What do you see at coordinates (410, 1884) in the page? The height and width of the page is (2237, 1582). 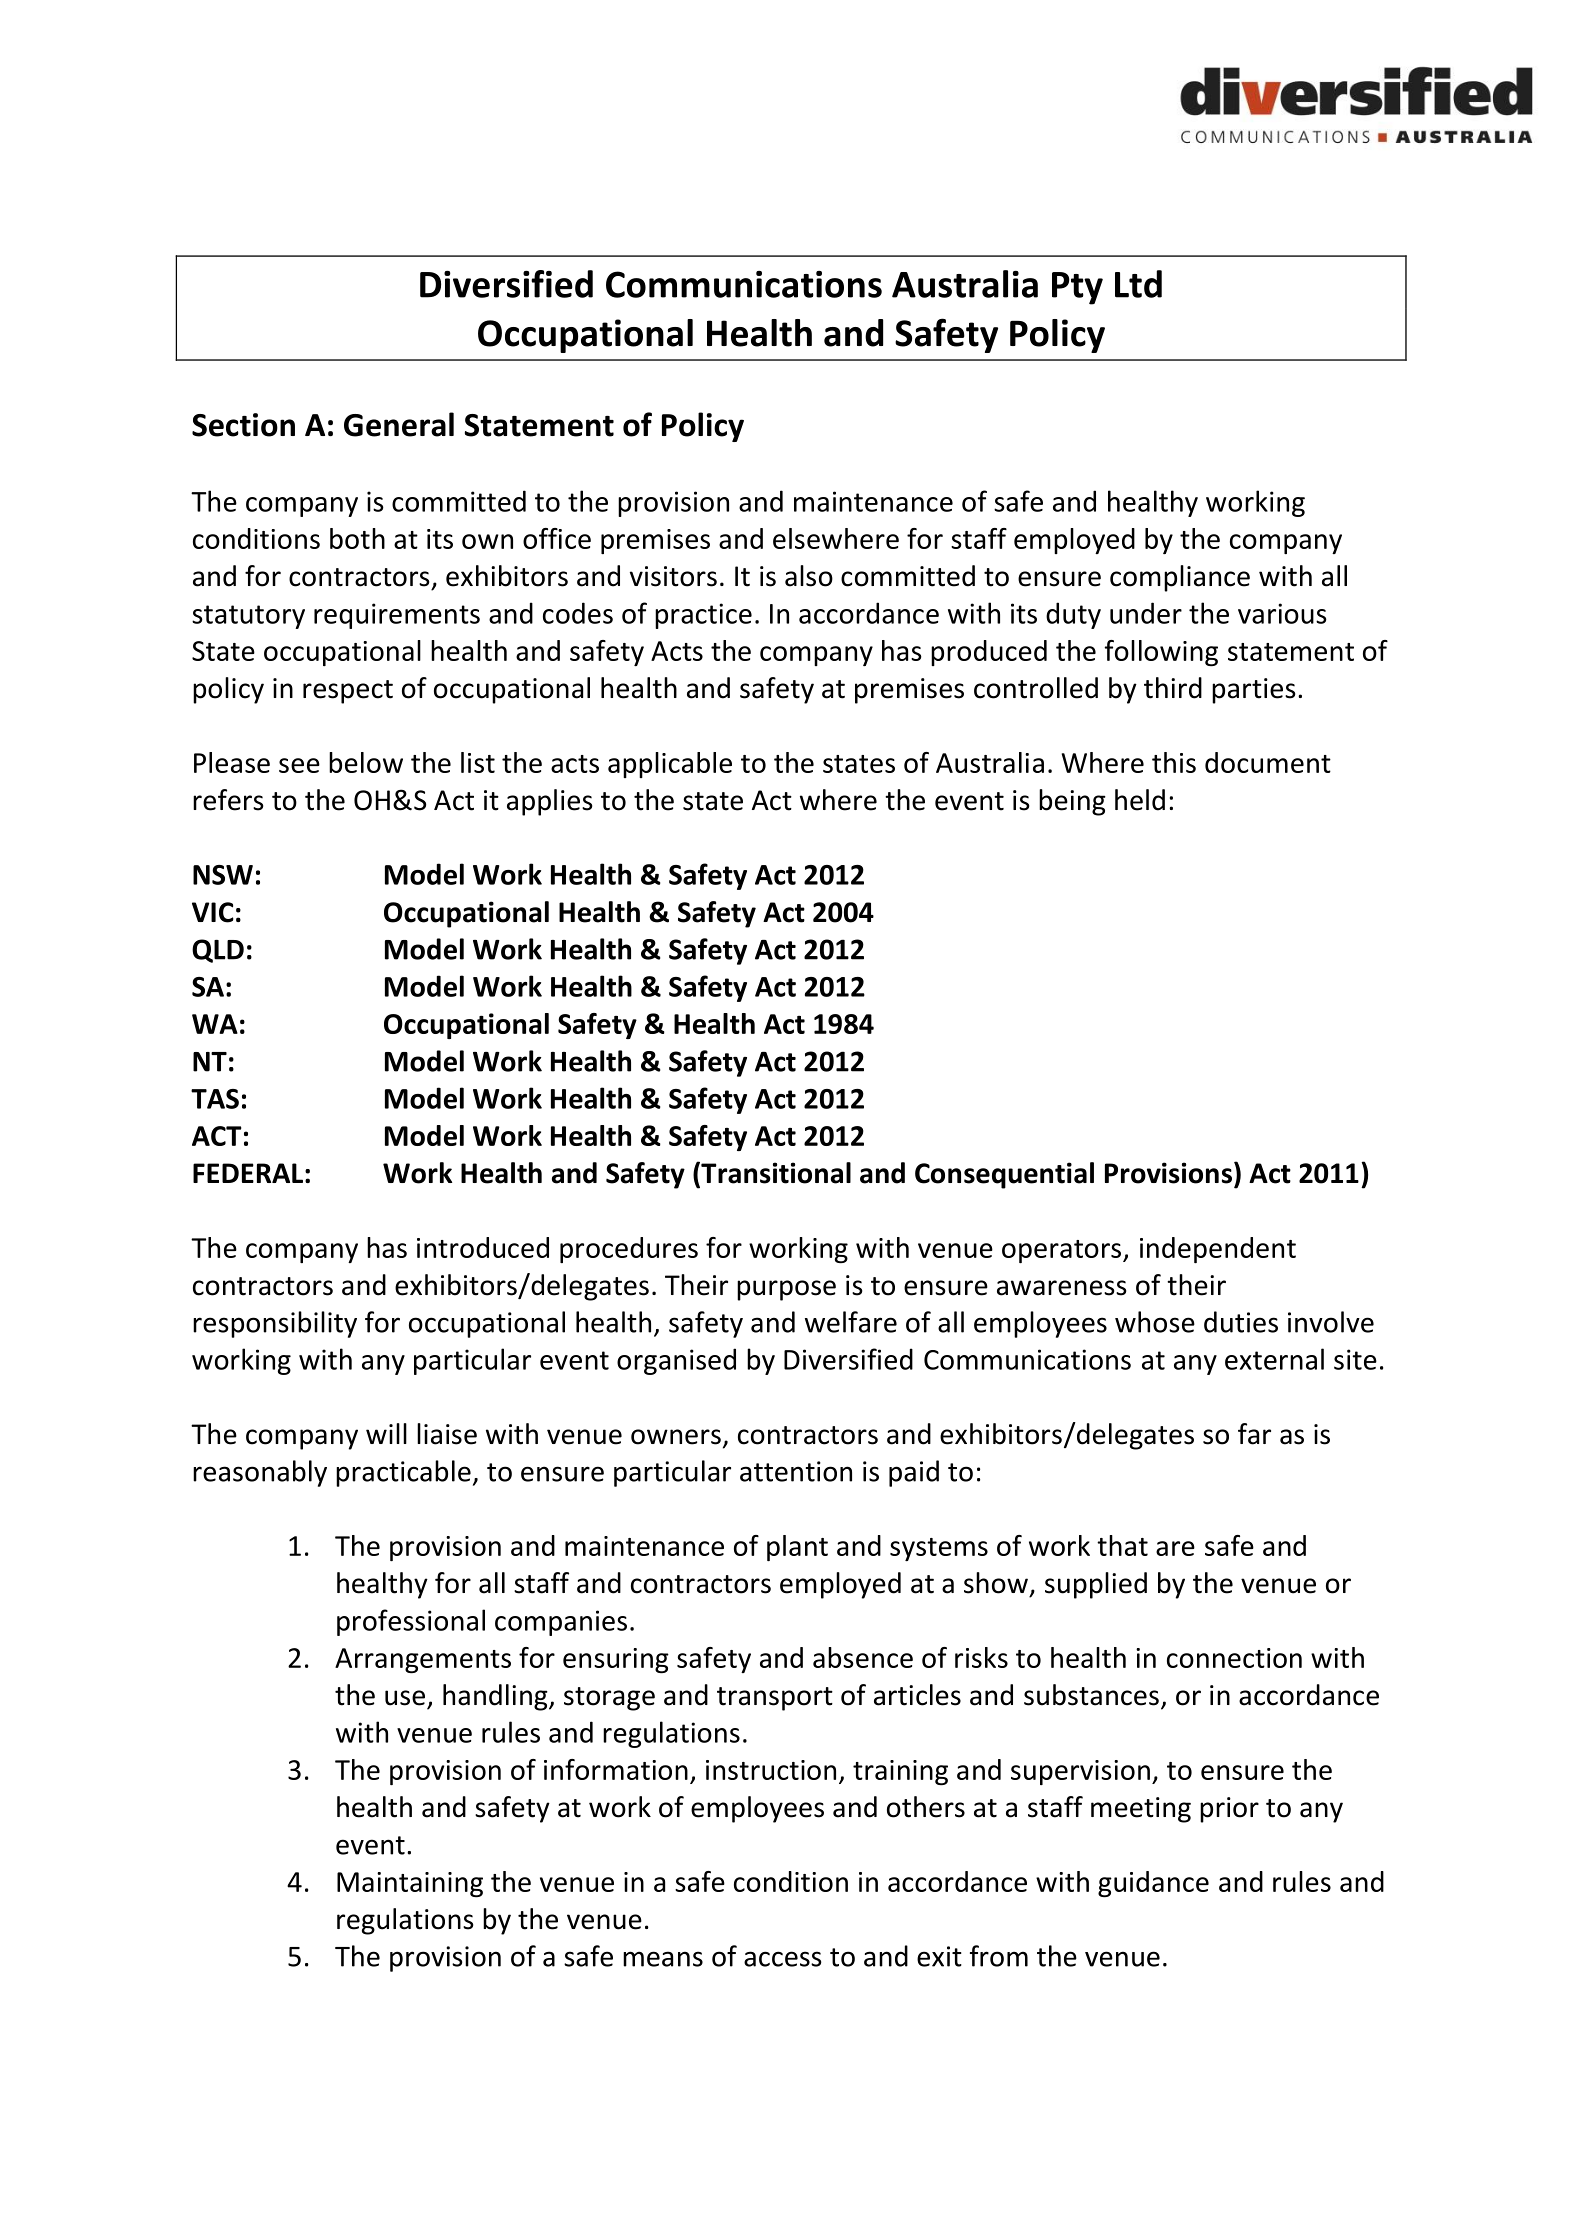 I see `Maintaining` at bounding box center [410, 1884].
